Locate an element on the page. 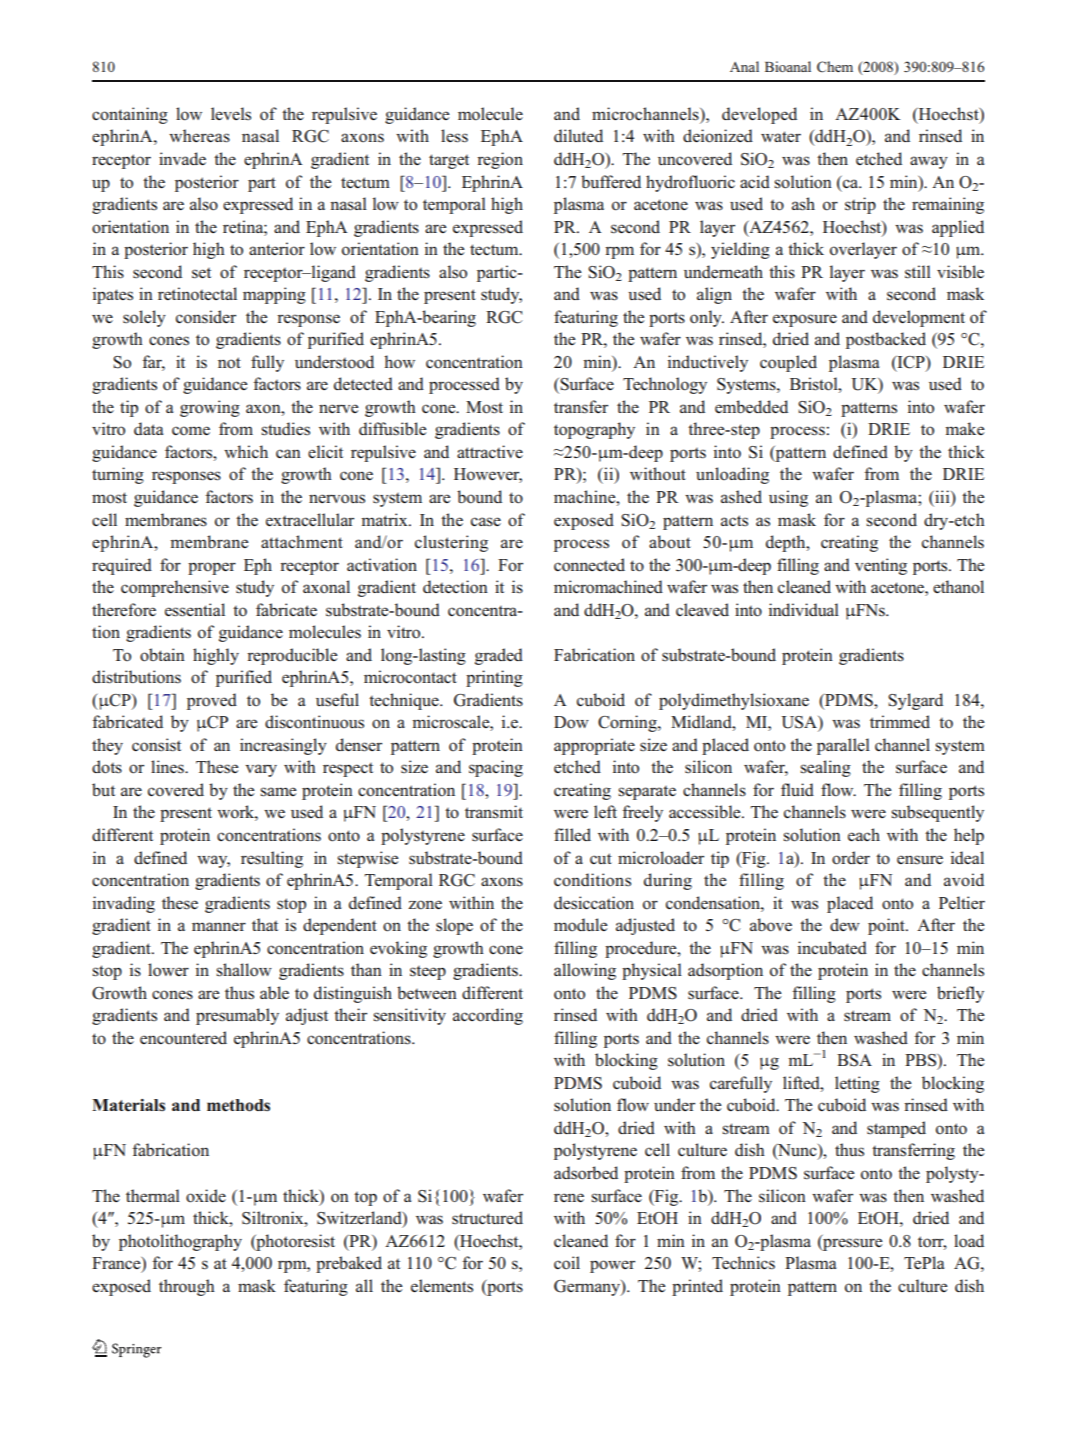 This document has width=1077, height=1431. levels is located at coordinates (231, 114).
